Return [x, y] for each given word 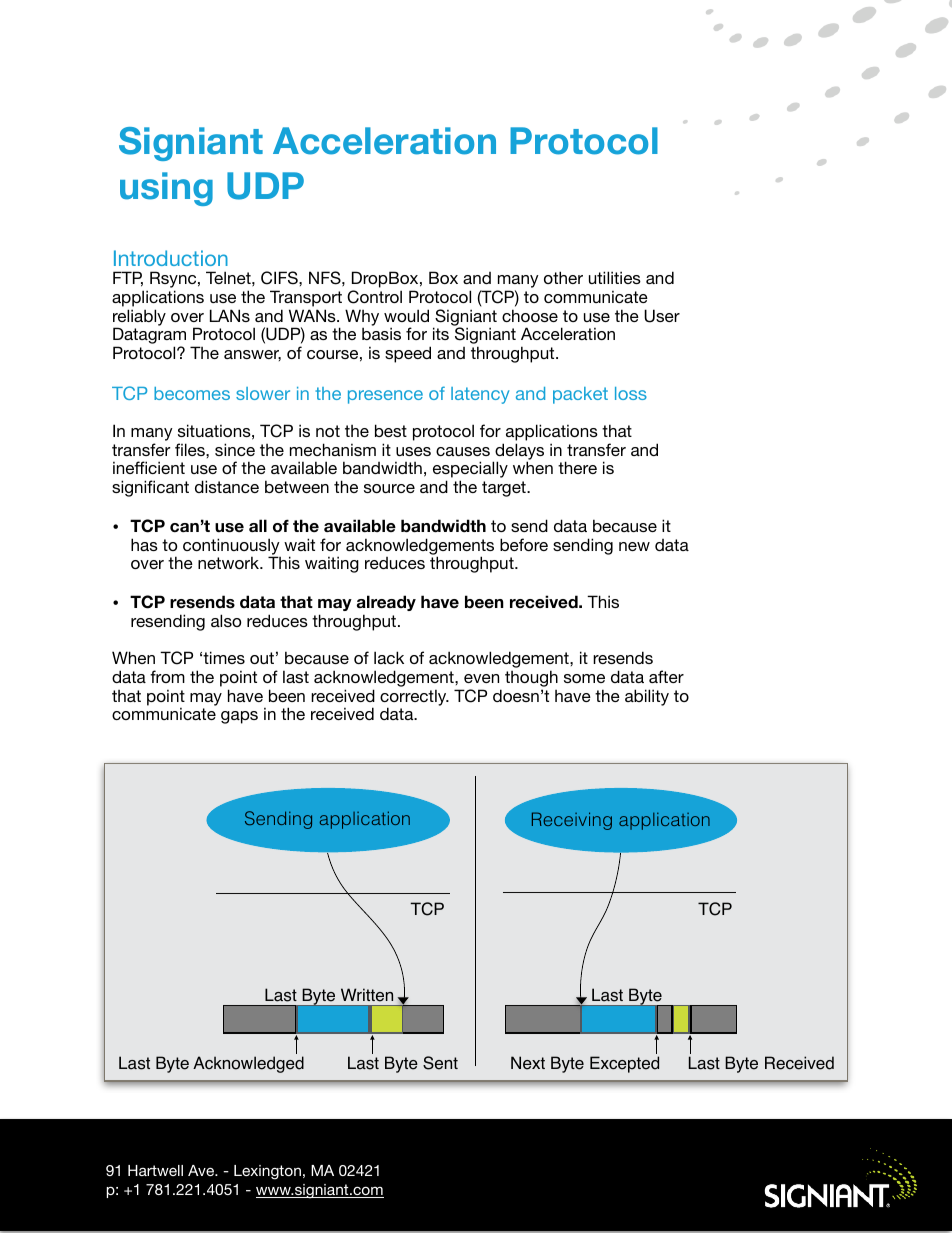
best [391, 430]
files [191, 449]
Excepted [624, 1064]
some [584, 678]
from [167, 676]
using [166, 189]
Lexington [267, 1172]
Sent [440, 1063]
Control [374, 297]
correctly [414, 698]
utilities [615, 277]
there [577, 467]
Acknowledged [248, 1064]
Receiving [572, 821]
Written [367, 995]
